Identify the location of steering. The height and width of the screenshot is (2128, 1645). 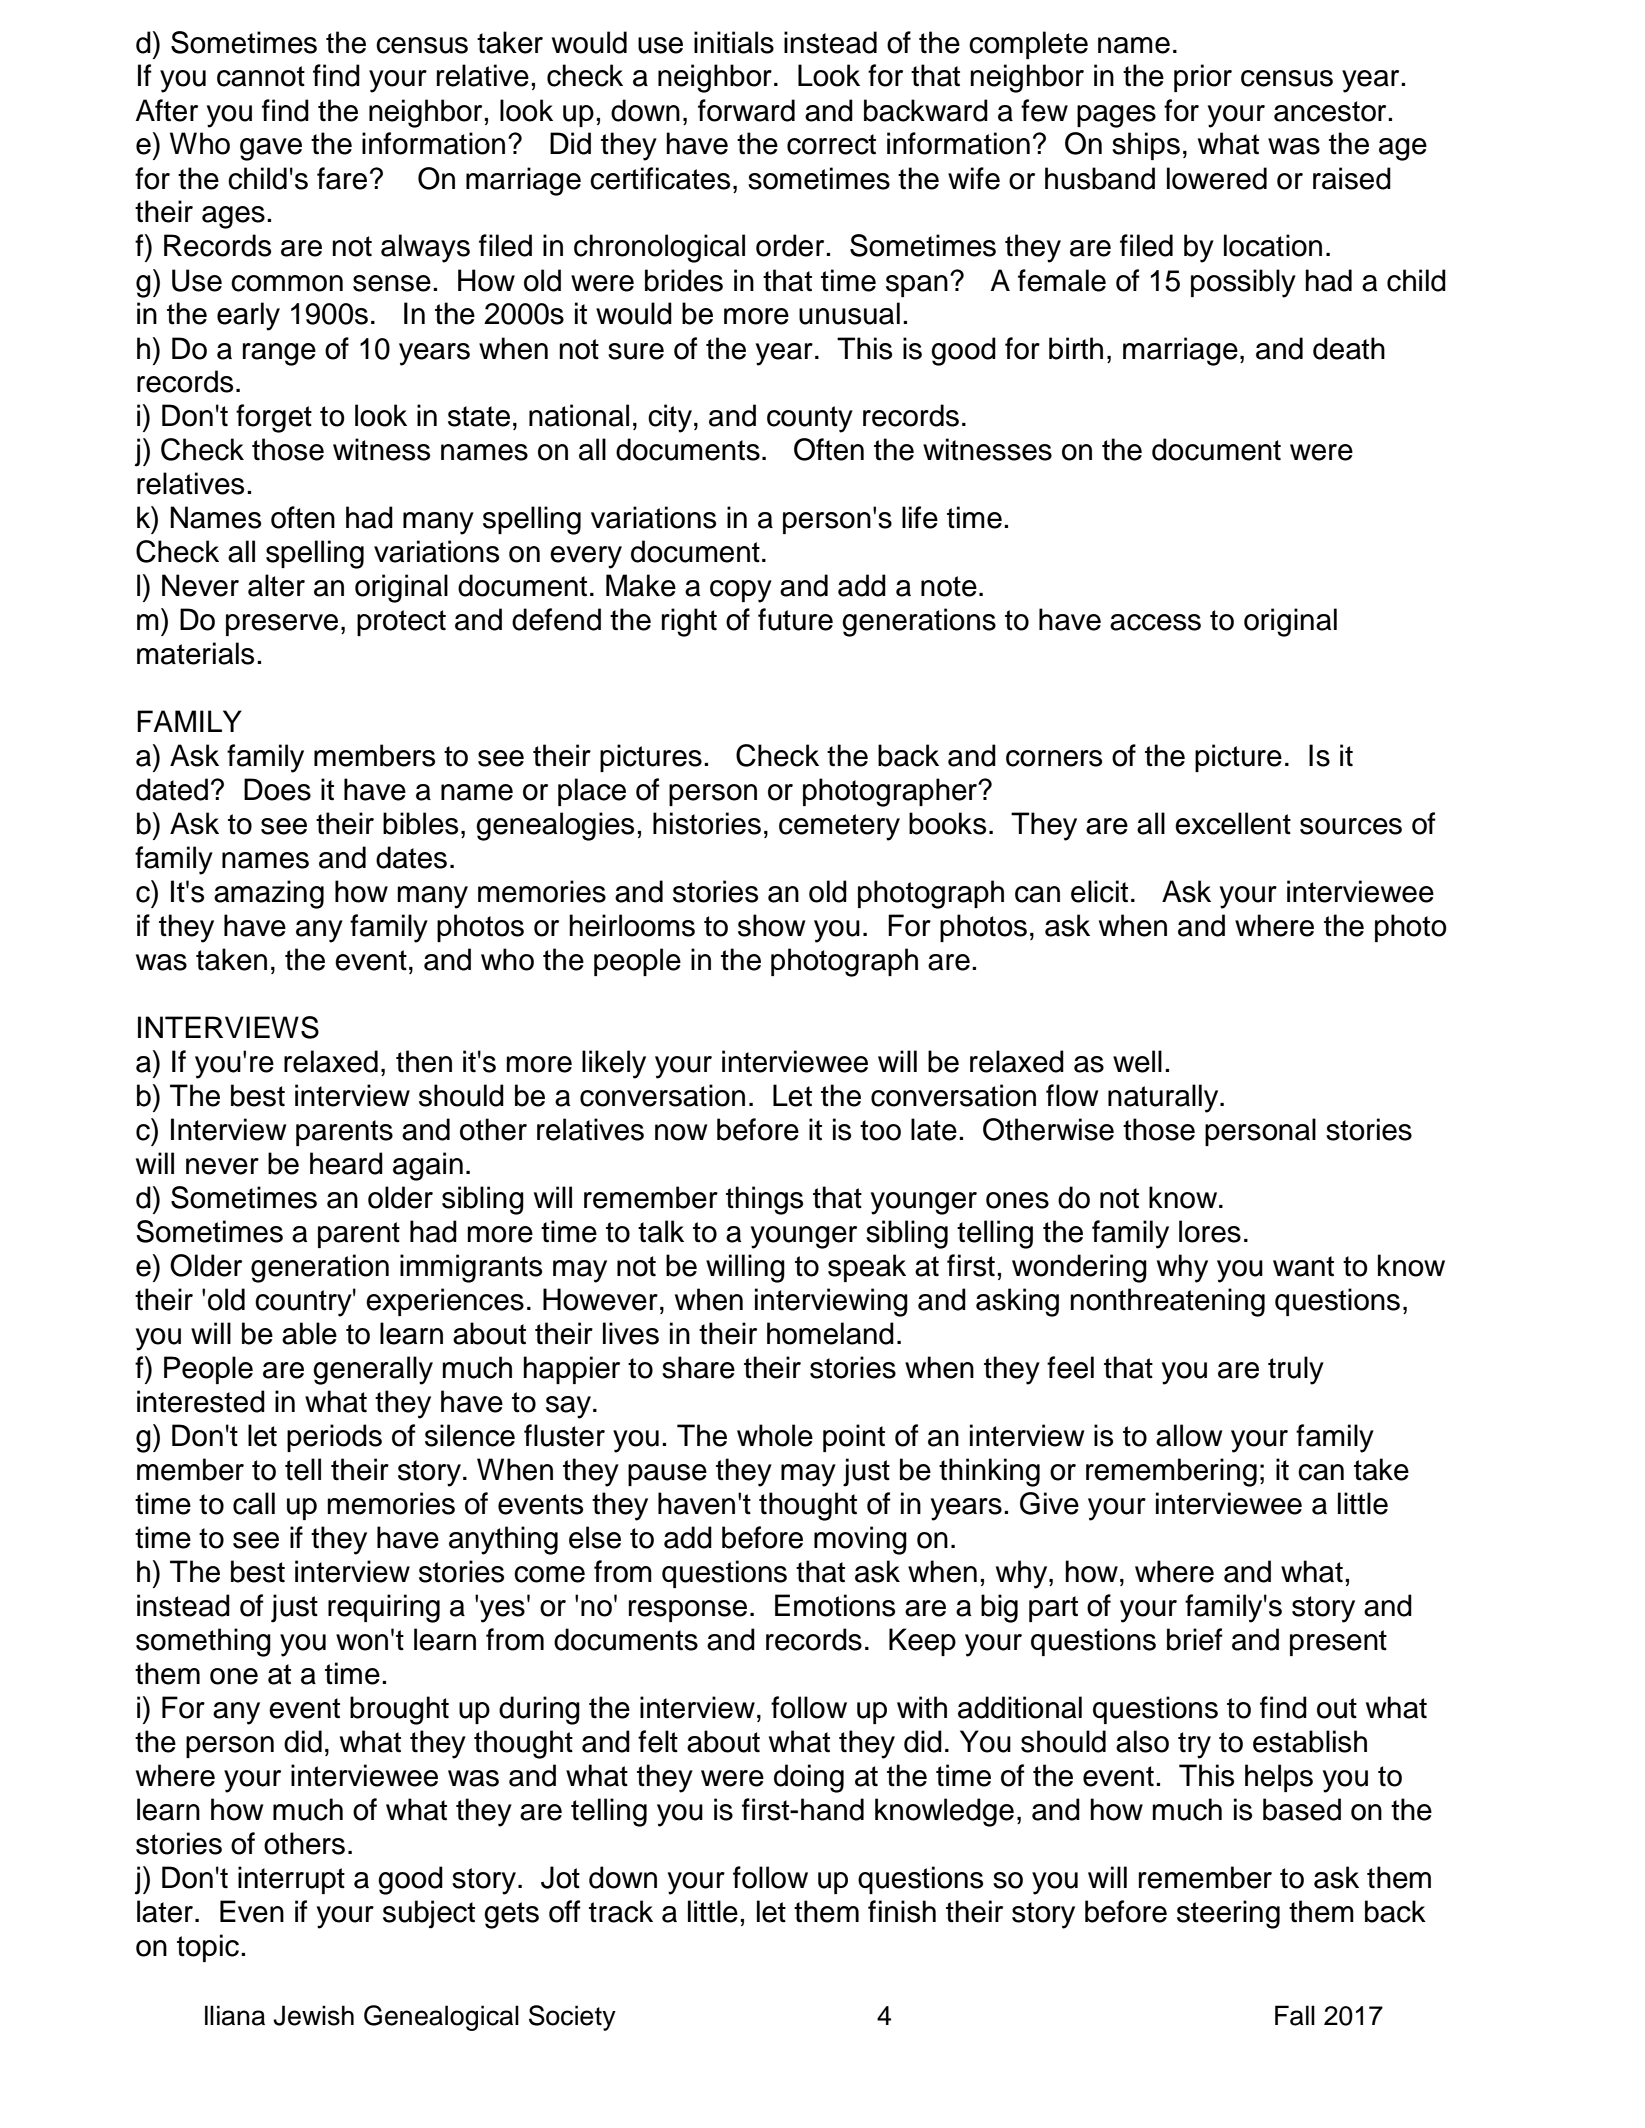
(1228, 1914).
